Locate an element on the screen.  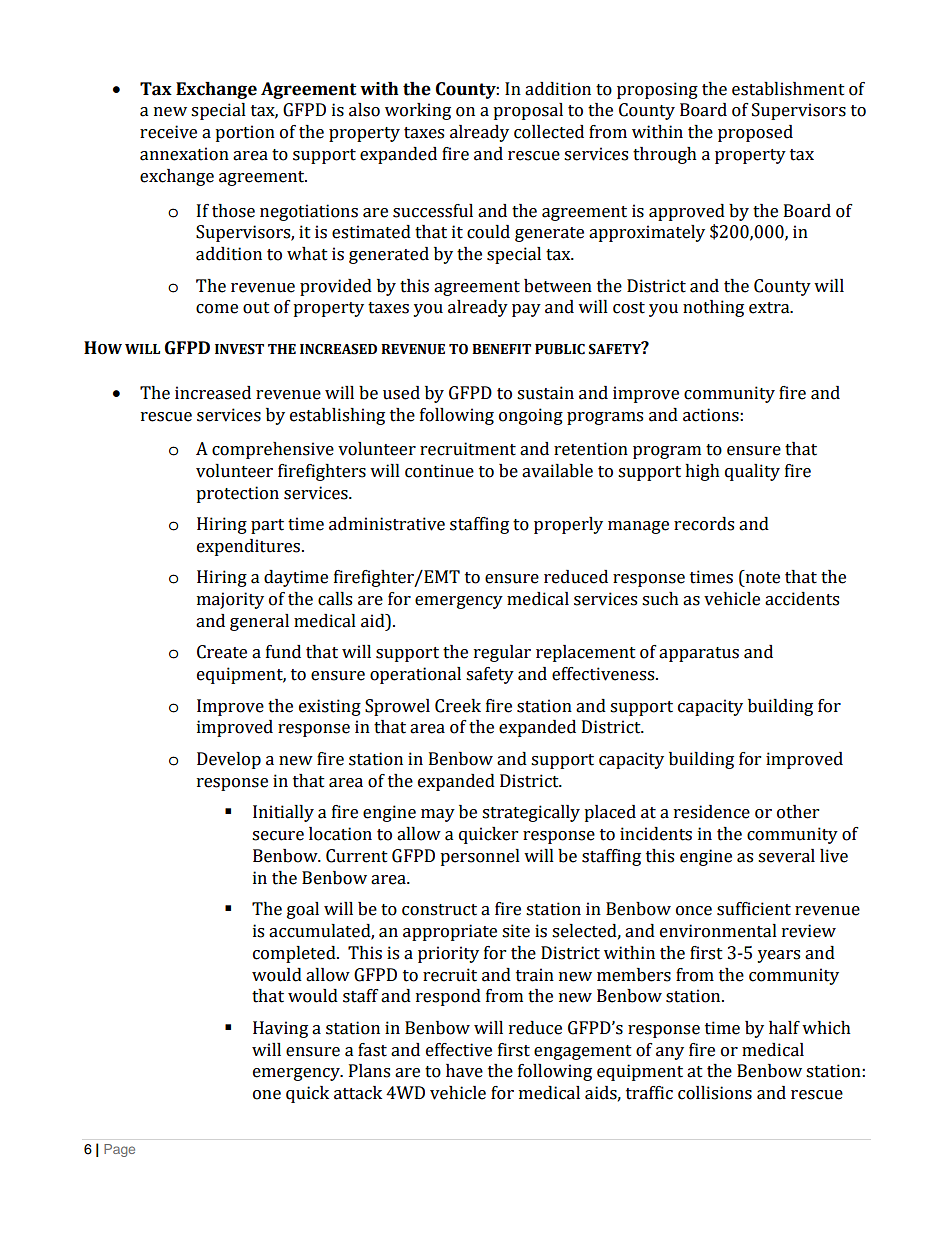
proposal is located at coordinates (528, 111).
